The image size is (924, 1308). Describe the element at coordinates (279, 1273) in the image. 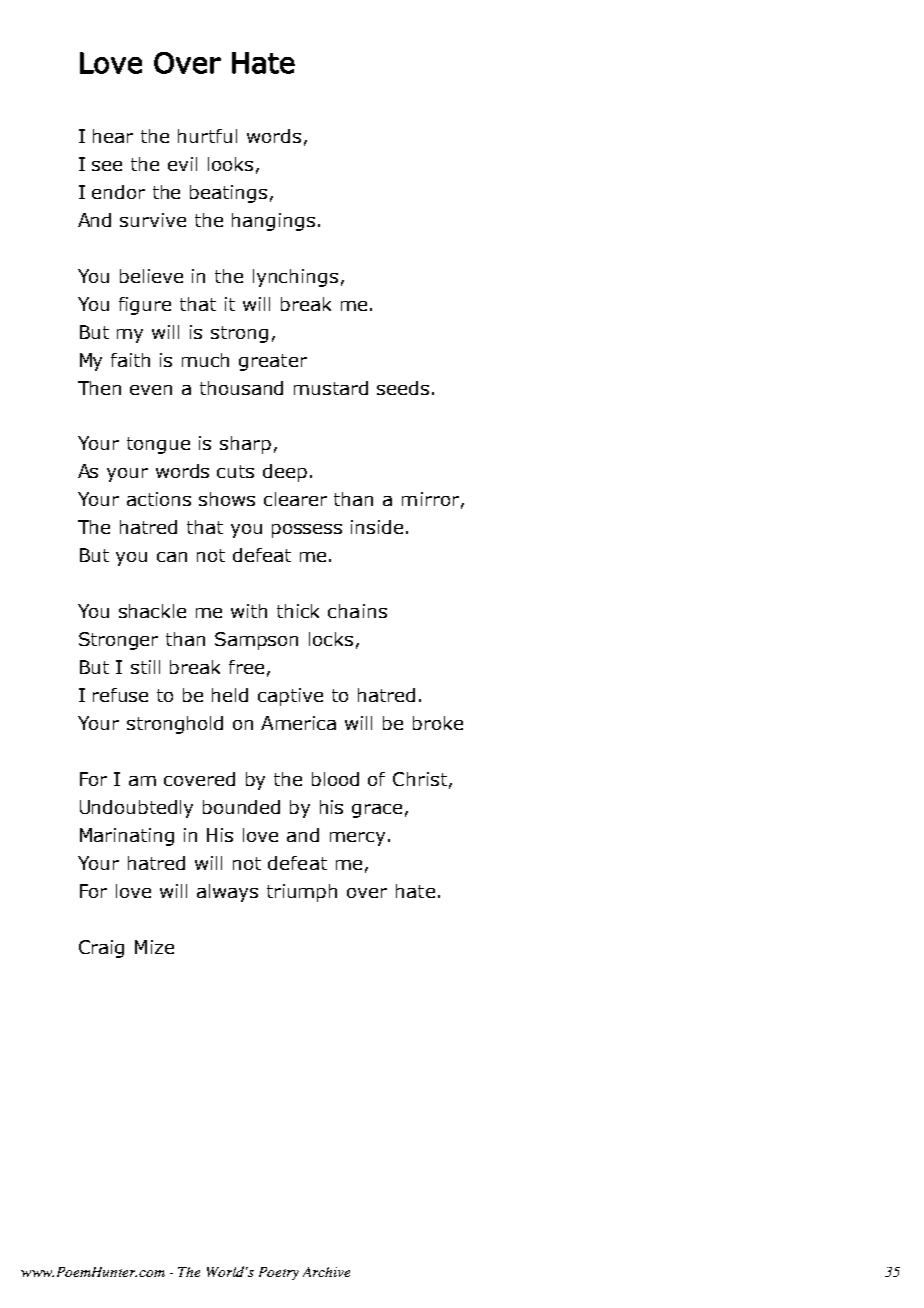

I see `Poetry` at that location.
